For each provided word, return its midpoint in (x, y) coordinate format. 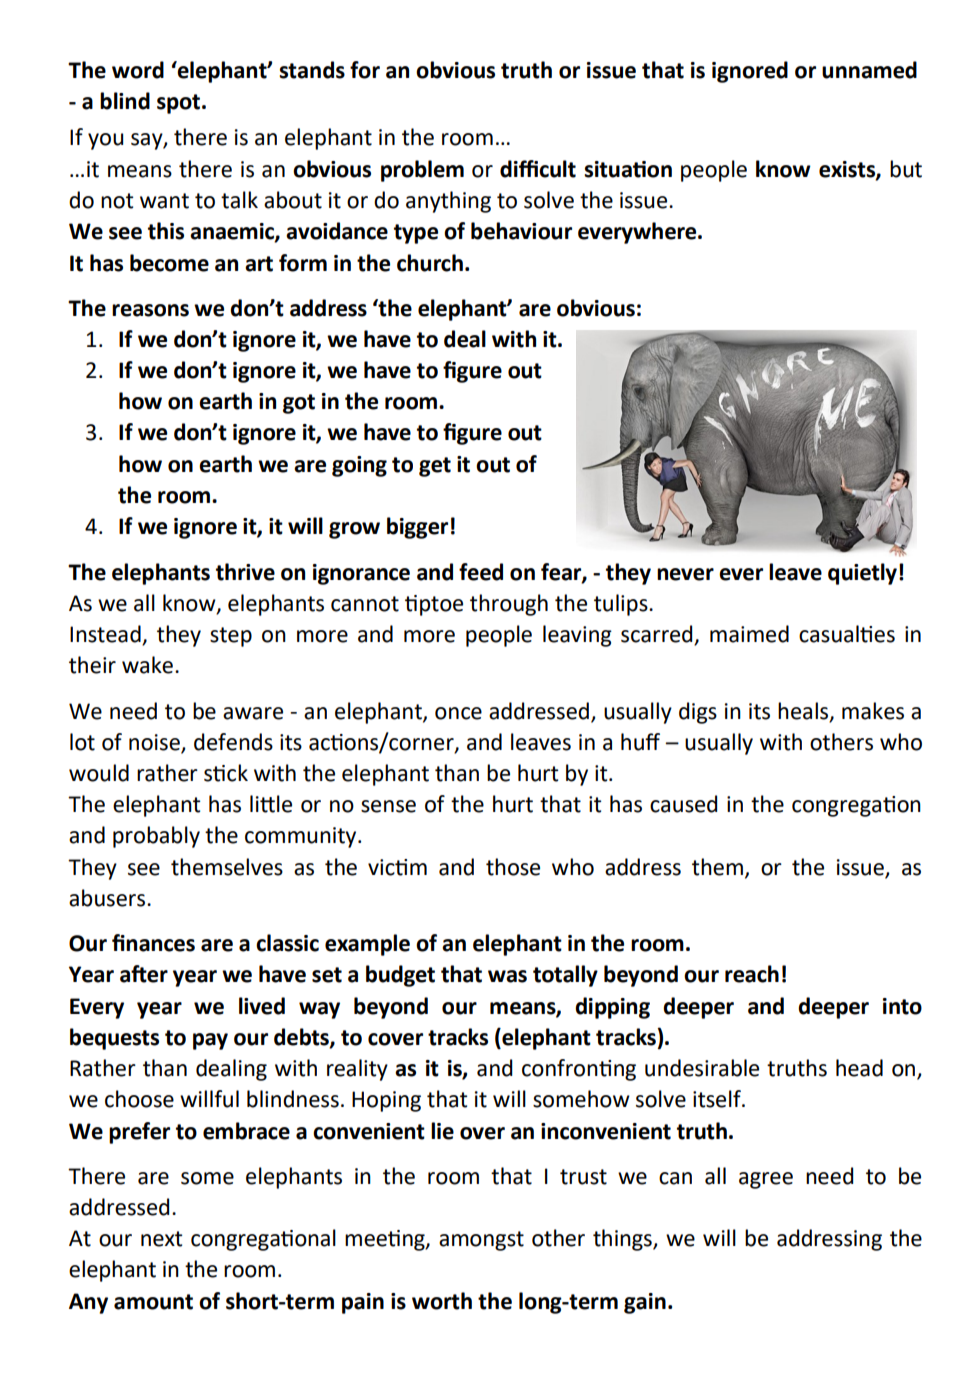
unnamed (869, 70)
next (161, 1239)
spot (178, 104)
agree (766, 1180)
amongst (481, 1241)
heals (804, 711)
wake (147, 665)
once (458, 713)
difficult (538, 169)
